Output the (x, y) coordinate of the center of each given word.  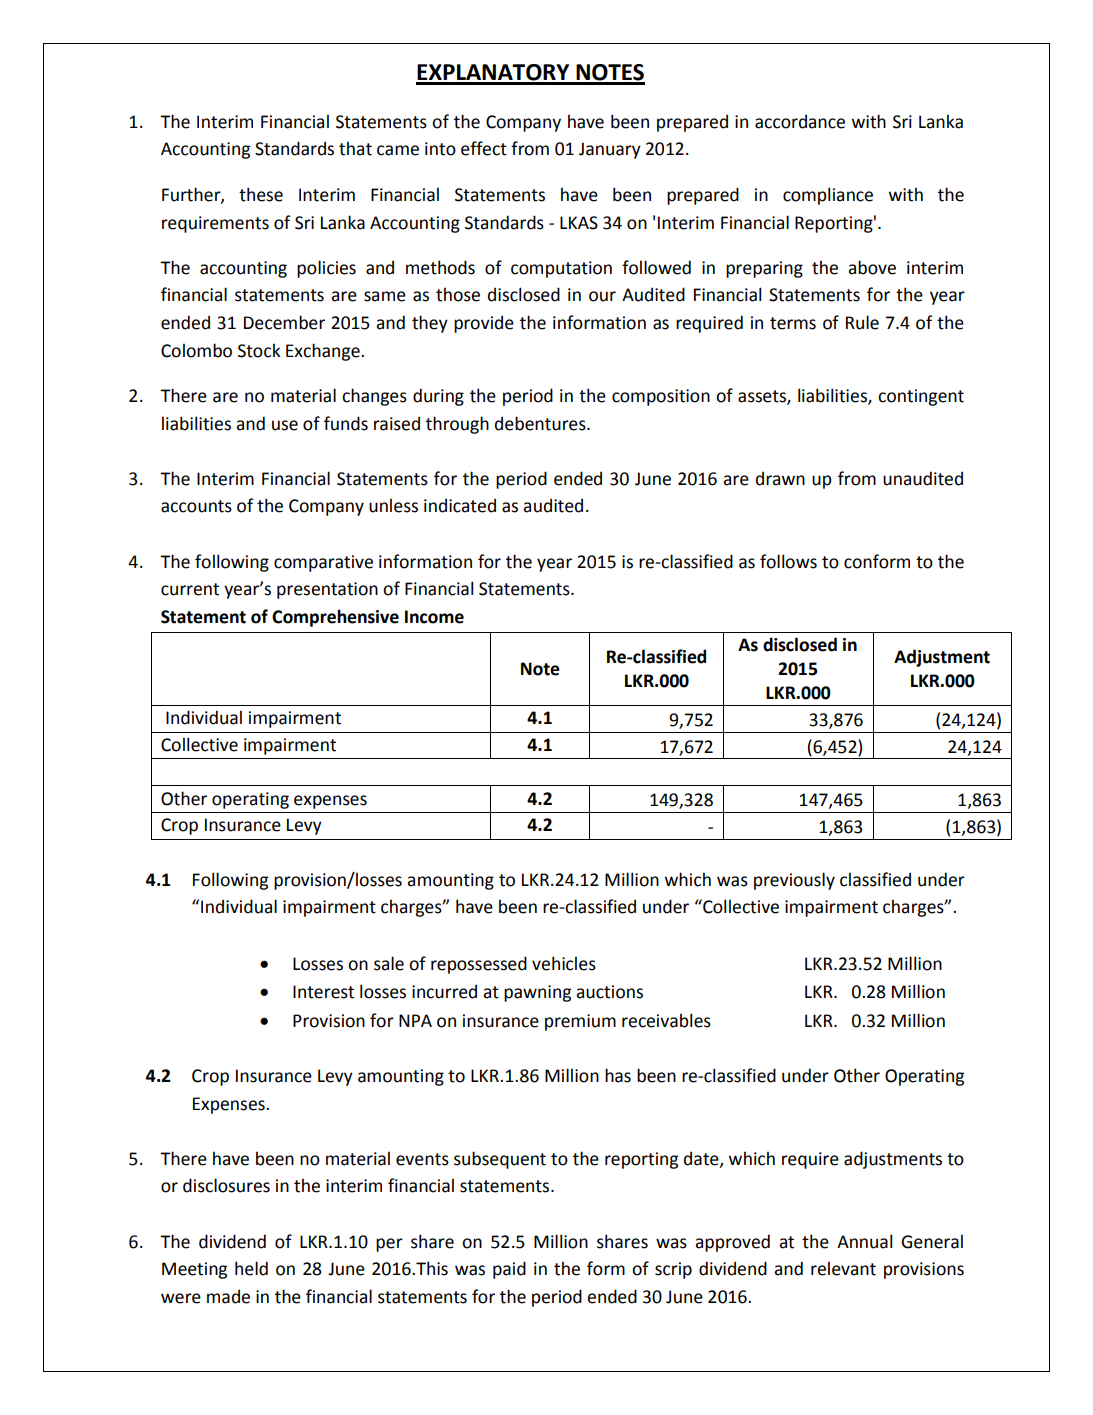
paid (509, 1270)
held (251, 1268)
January (610, 150)
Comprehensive (335, 618)
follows (788, 561)
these (261, 194)
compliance (828, 196)
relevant (843, 1268)
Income (434, 617)
